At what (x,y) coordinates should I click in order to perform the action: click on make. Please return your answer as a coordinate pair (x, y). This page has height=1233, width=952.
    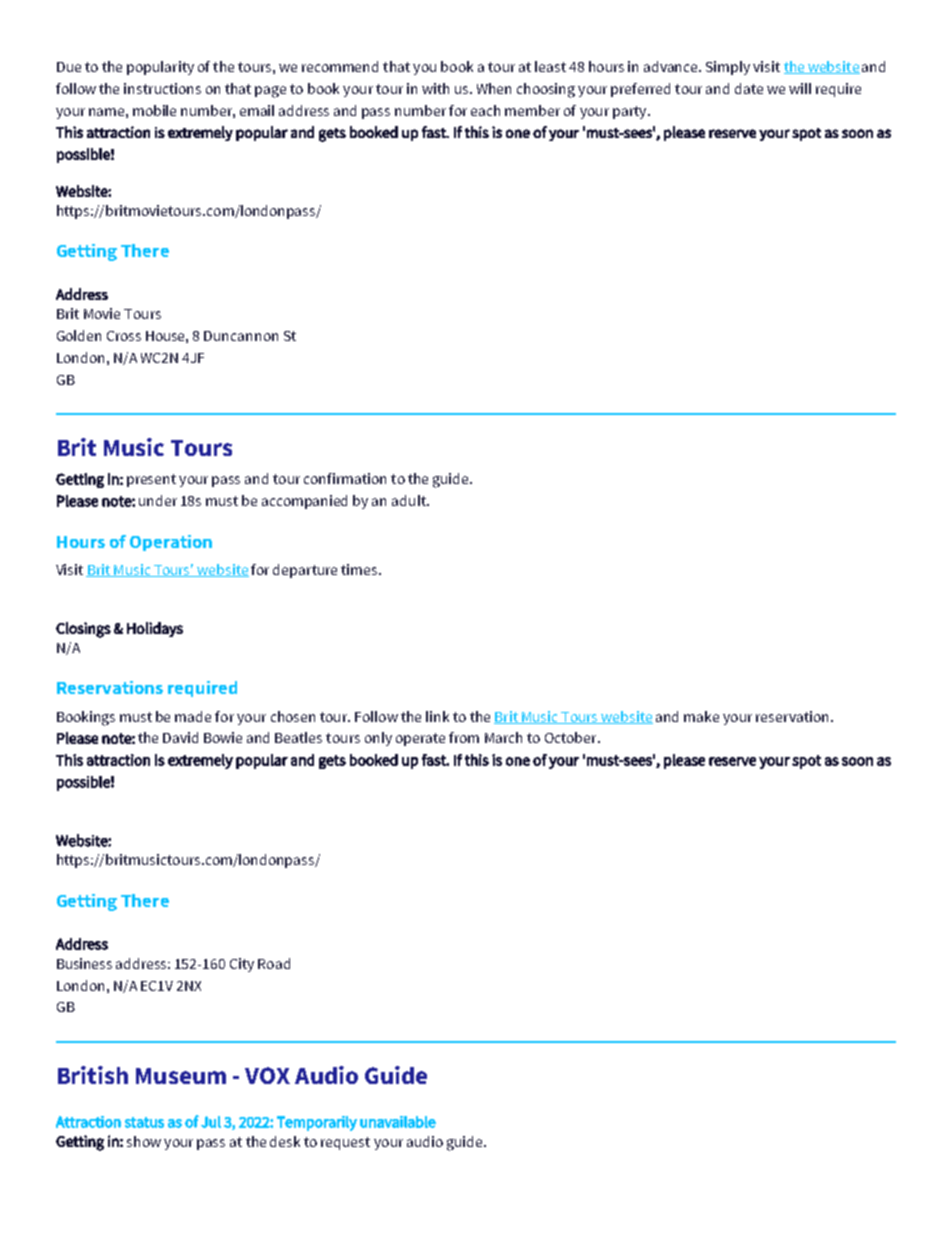
    Looking at the image, I should click on (701, 716).
